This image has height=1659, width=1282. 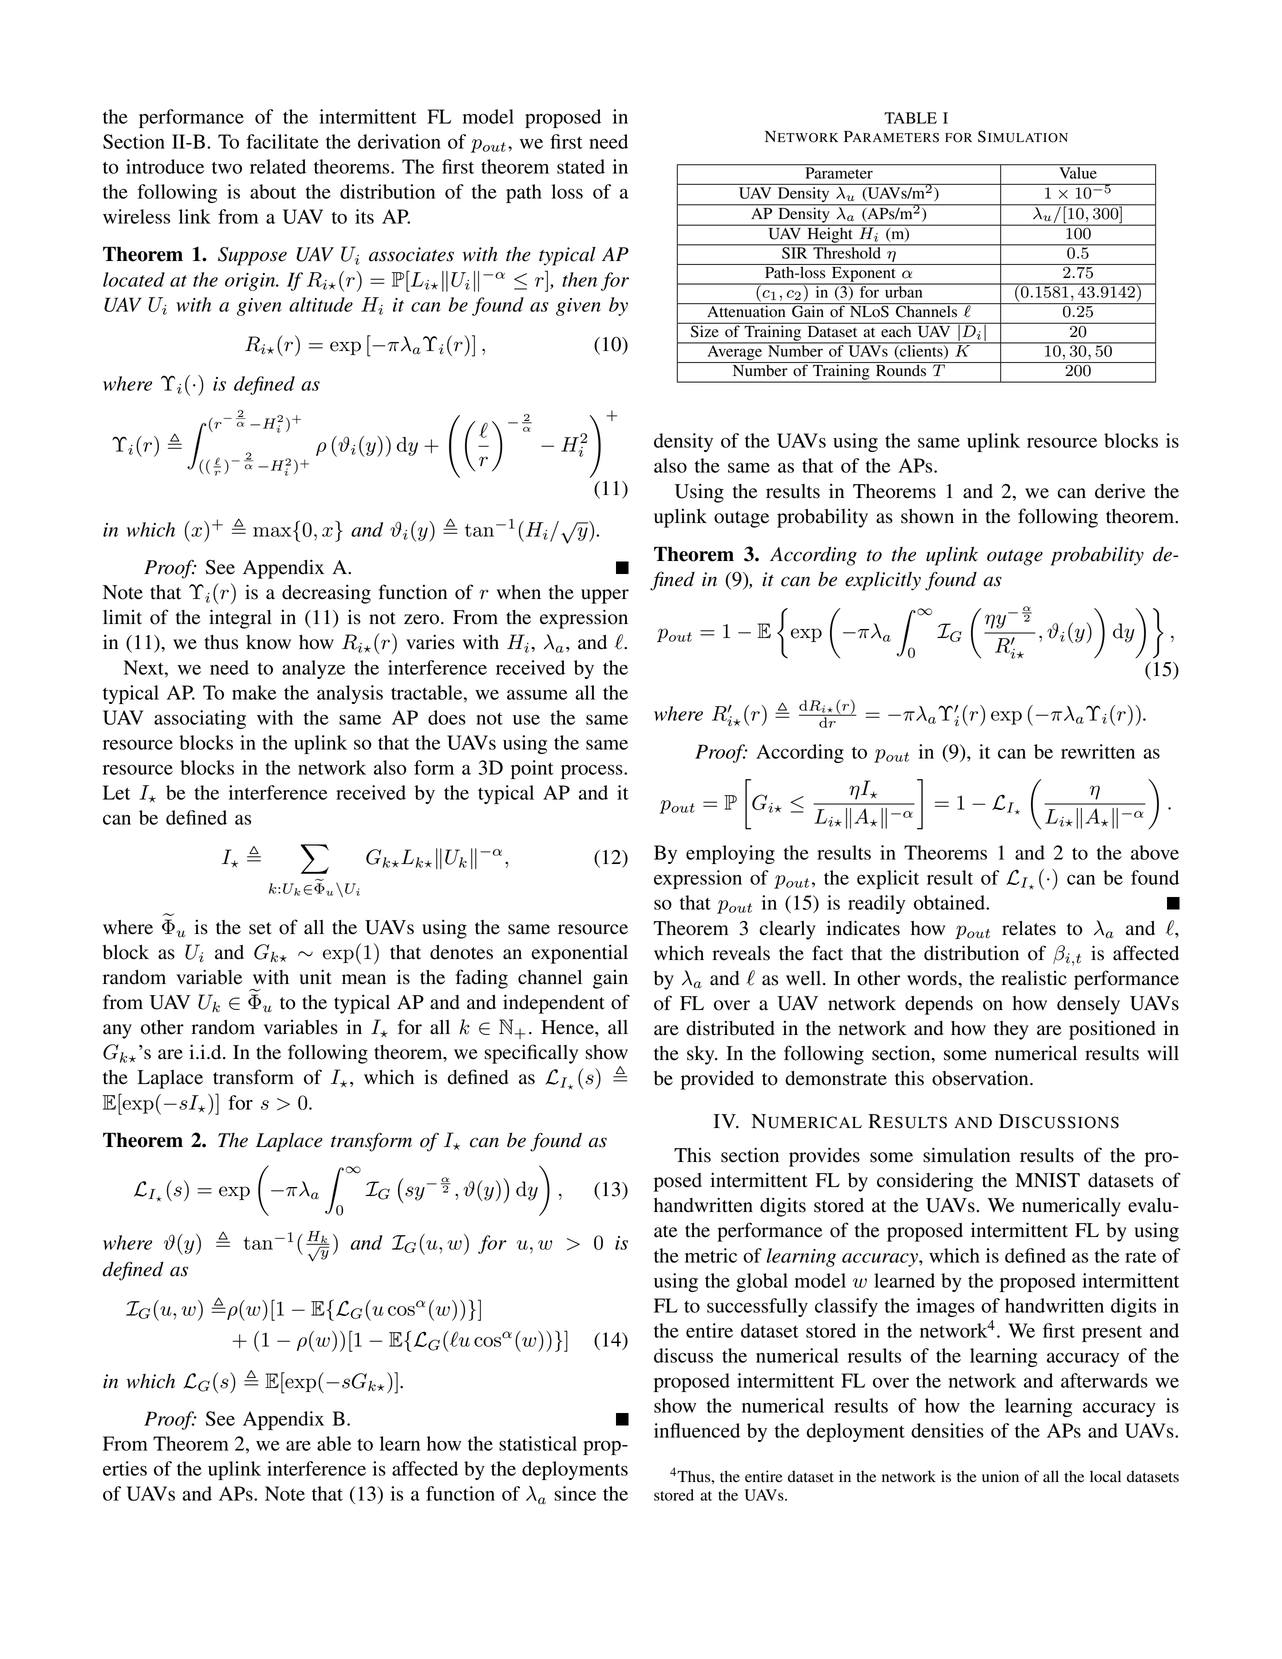 What do you see at coordinates (1078, 171) in the image?
I see `Value` at bounding box center [1078, 171].
